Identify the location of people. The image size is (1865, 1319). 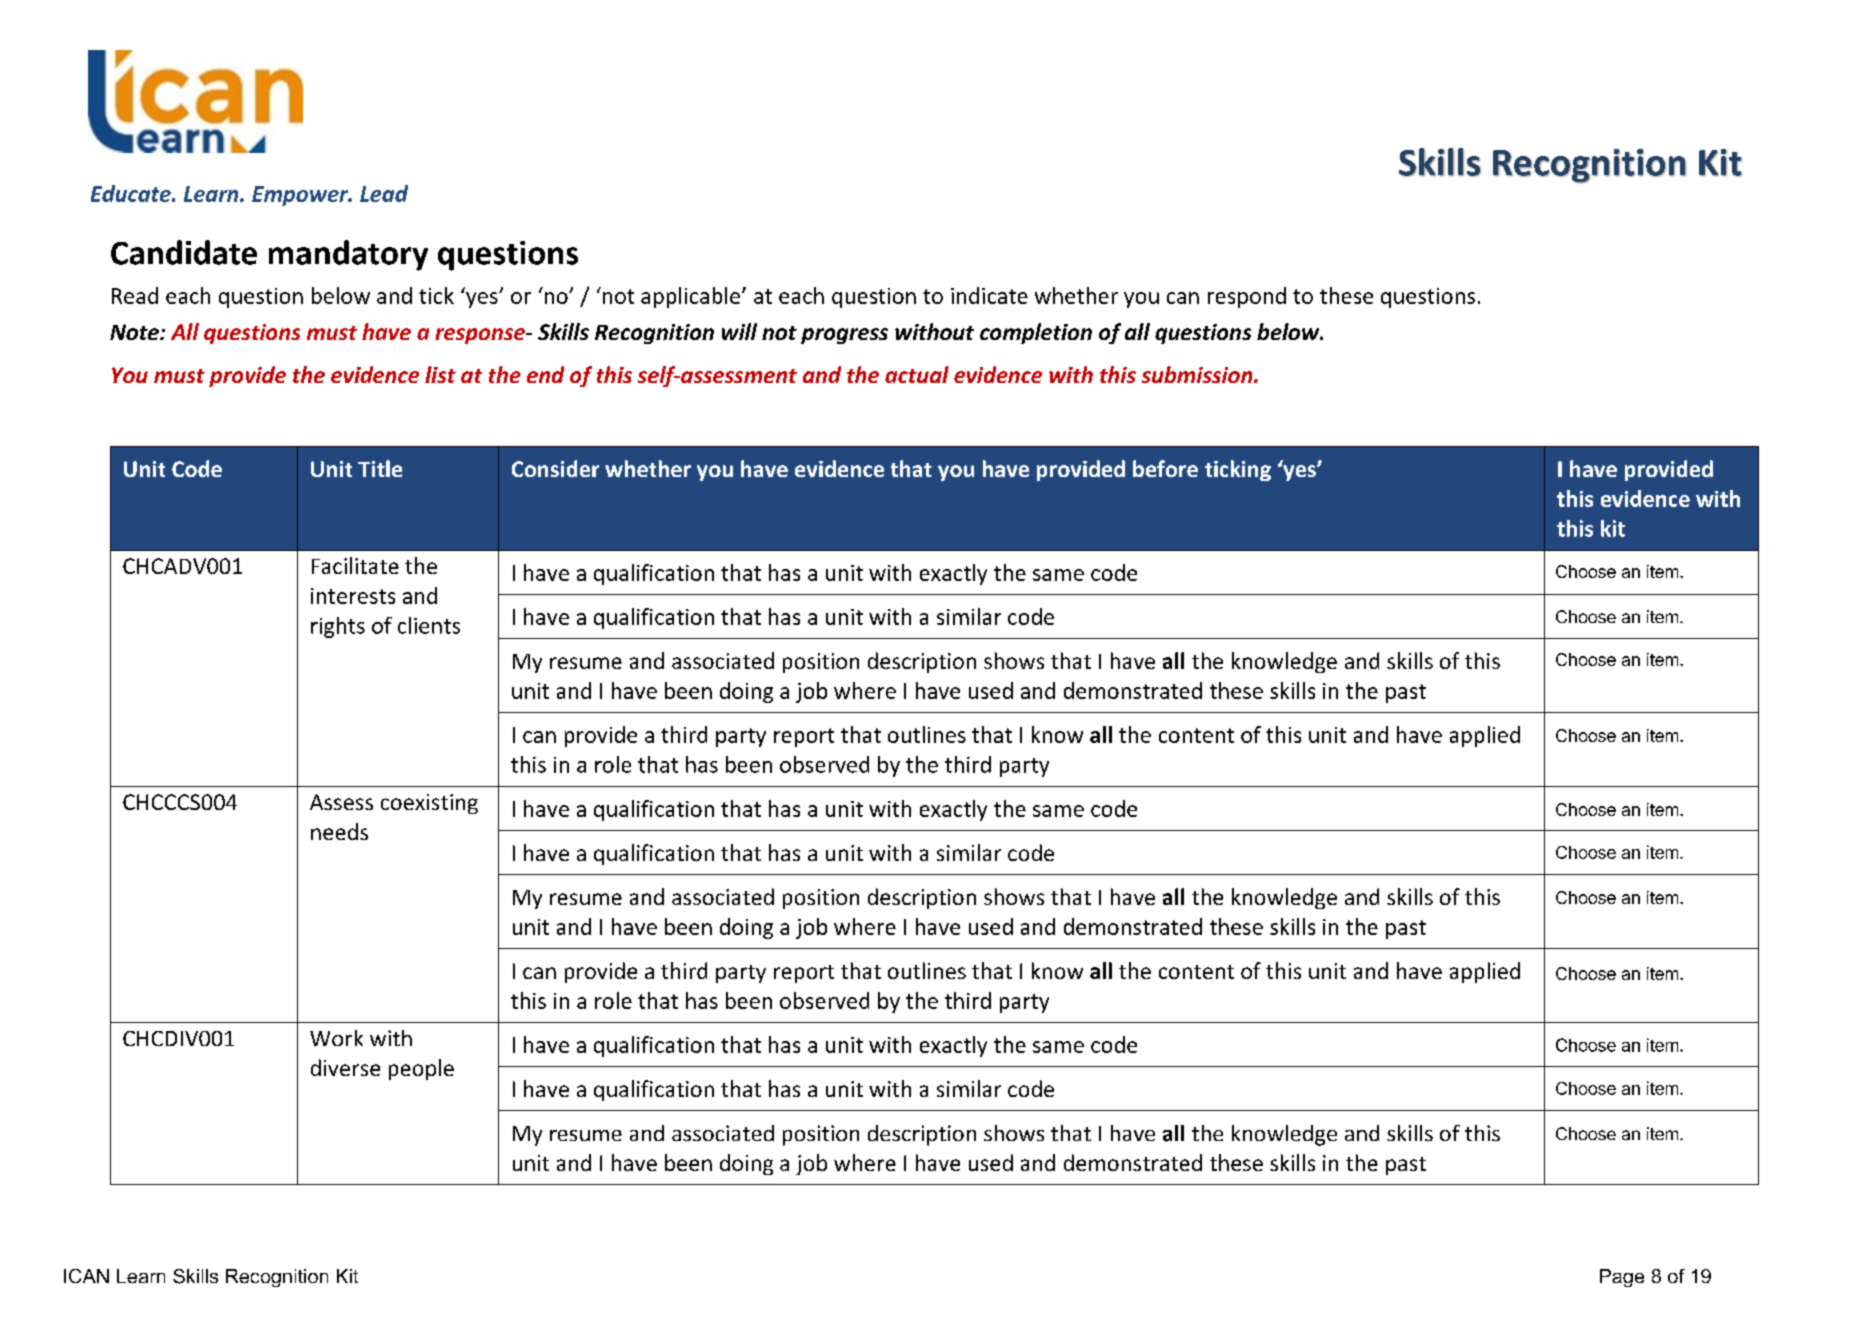
(421, 1069).
